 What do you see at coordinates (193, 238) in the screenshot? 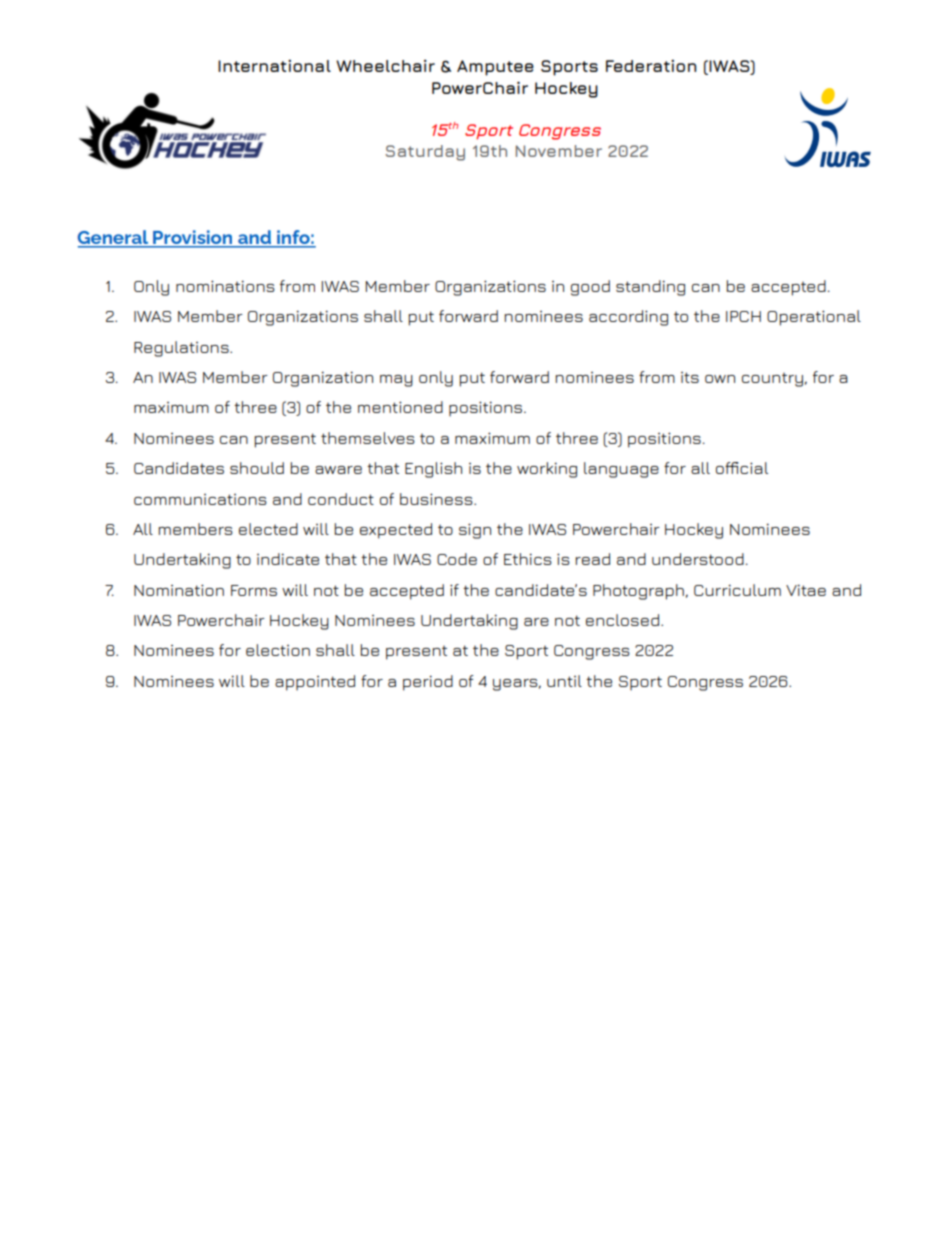
I see `Provision` at bounding box center [193, 238].
